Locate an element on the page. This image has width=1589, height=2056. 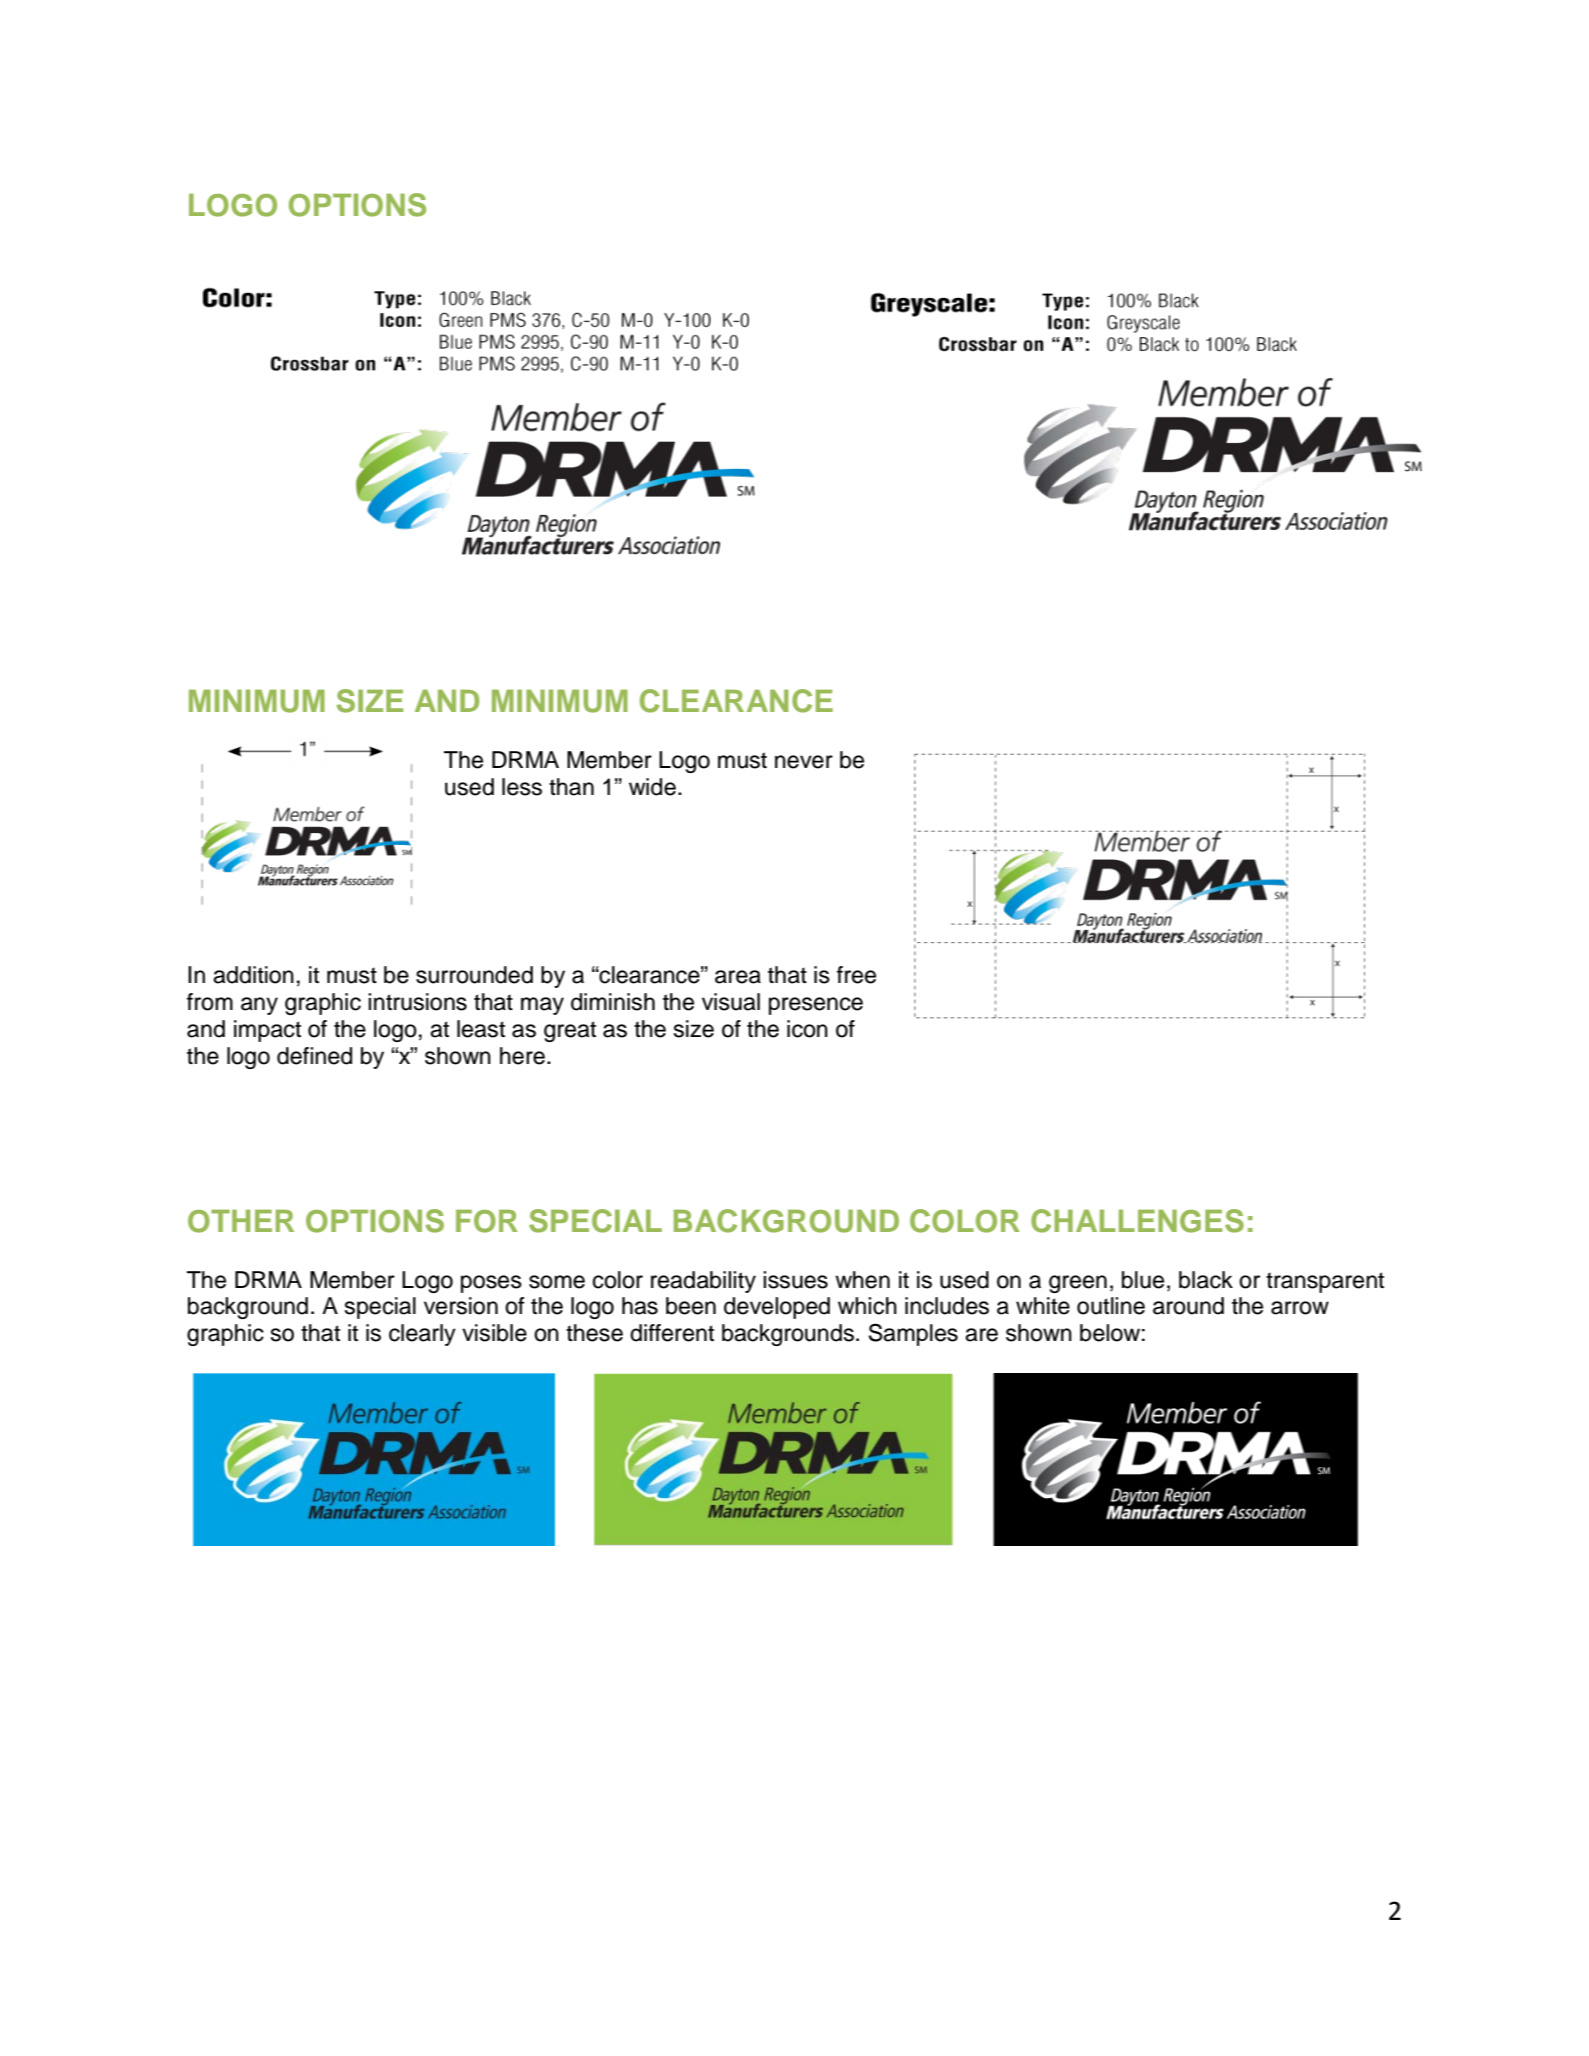
here is located at coordinates (522, 1056).
